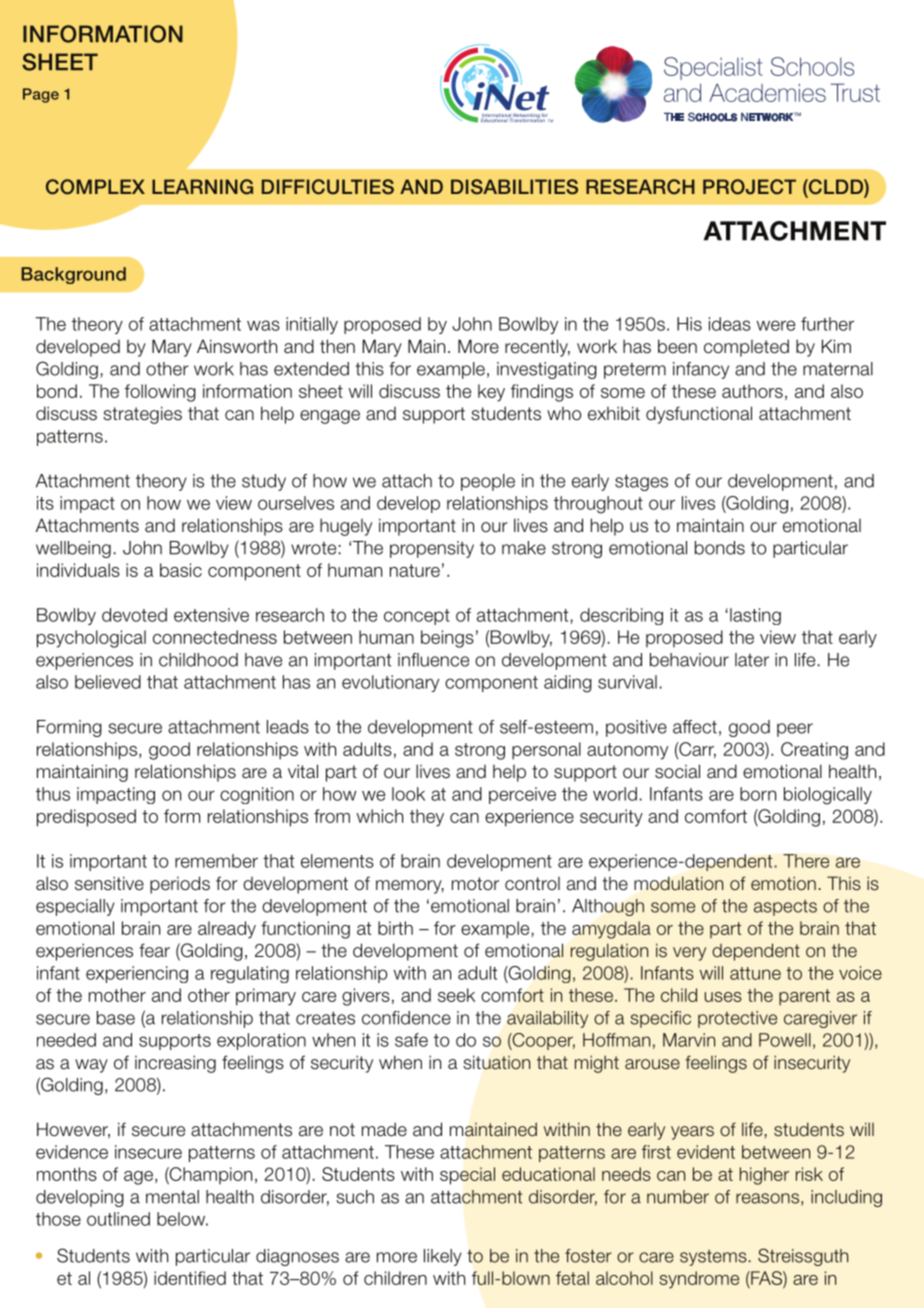  Describe the element at coordinates (514, 187) in the screenshot. I see `DISABILITIES` at that location.
